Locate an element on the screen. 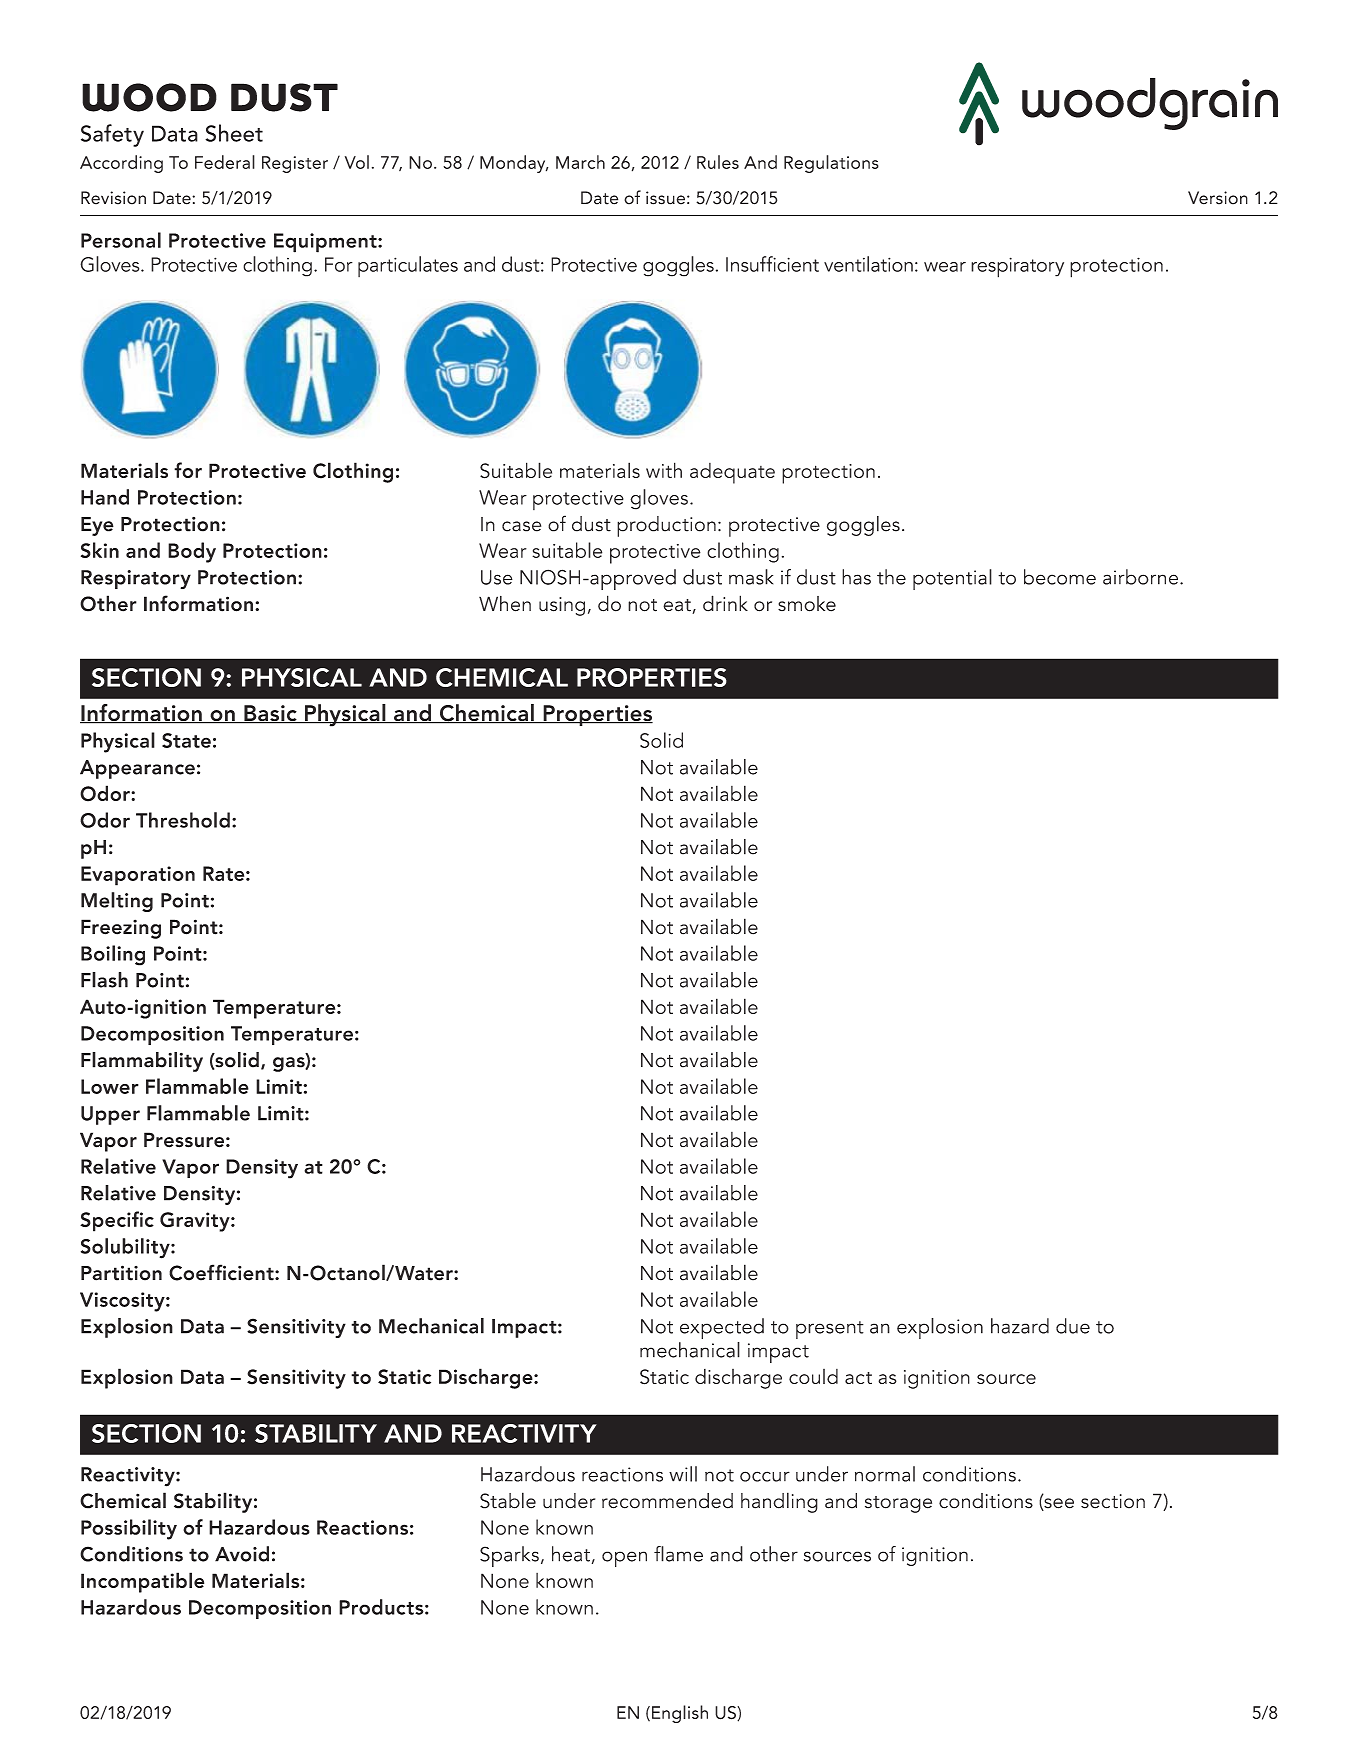 This screenshot has width=1358, height=1757. Version is located at coordinates (1218, 198).
